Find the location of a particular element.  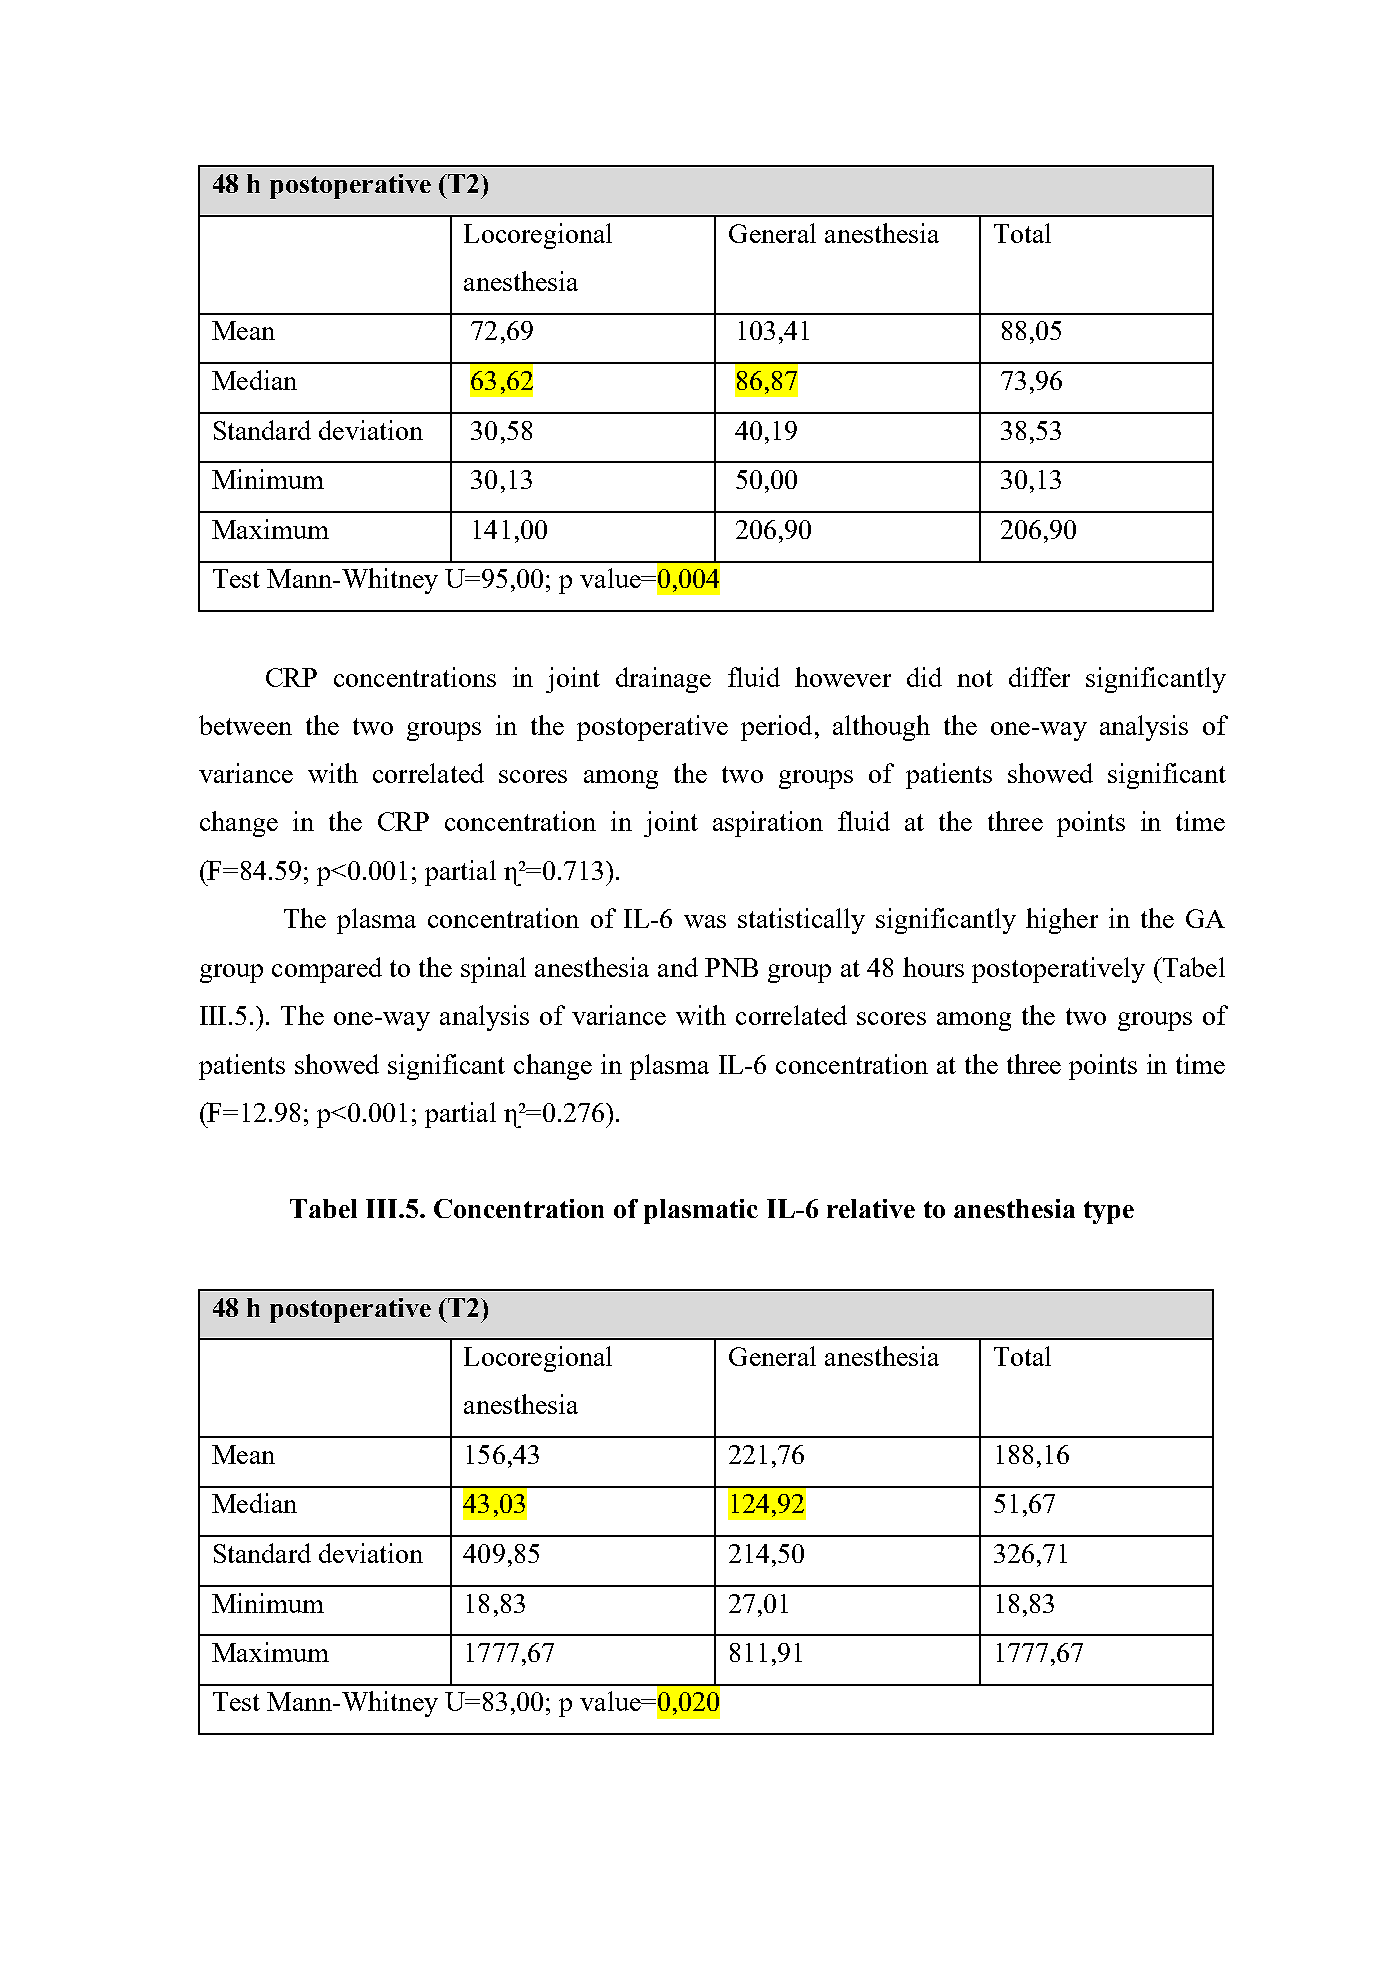

was is located at coordinates (705, 921).
